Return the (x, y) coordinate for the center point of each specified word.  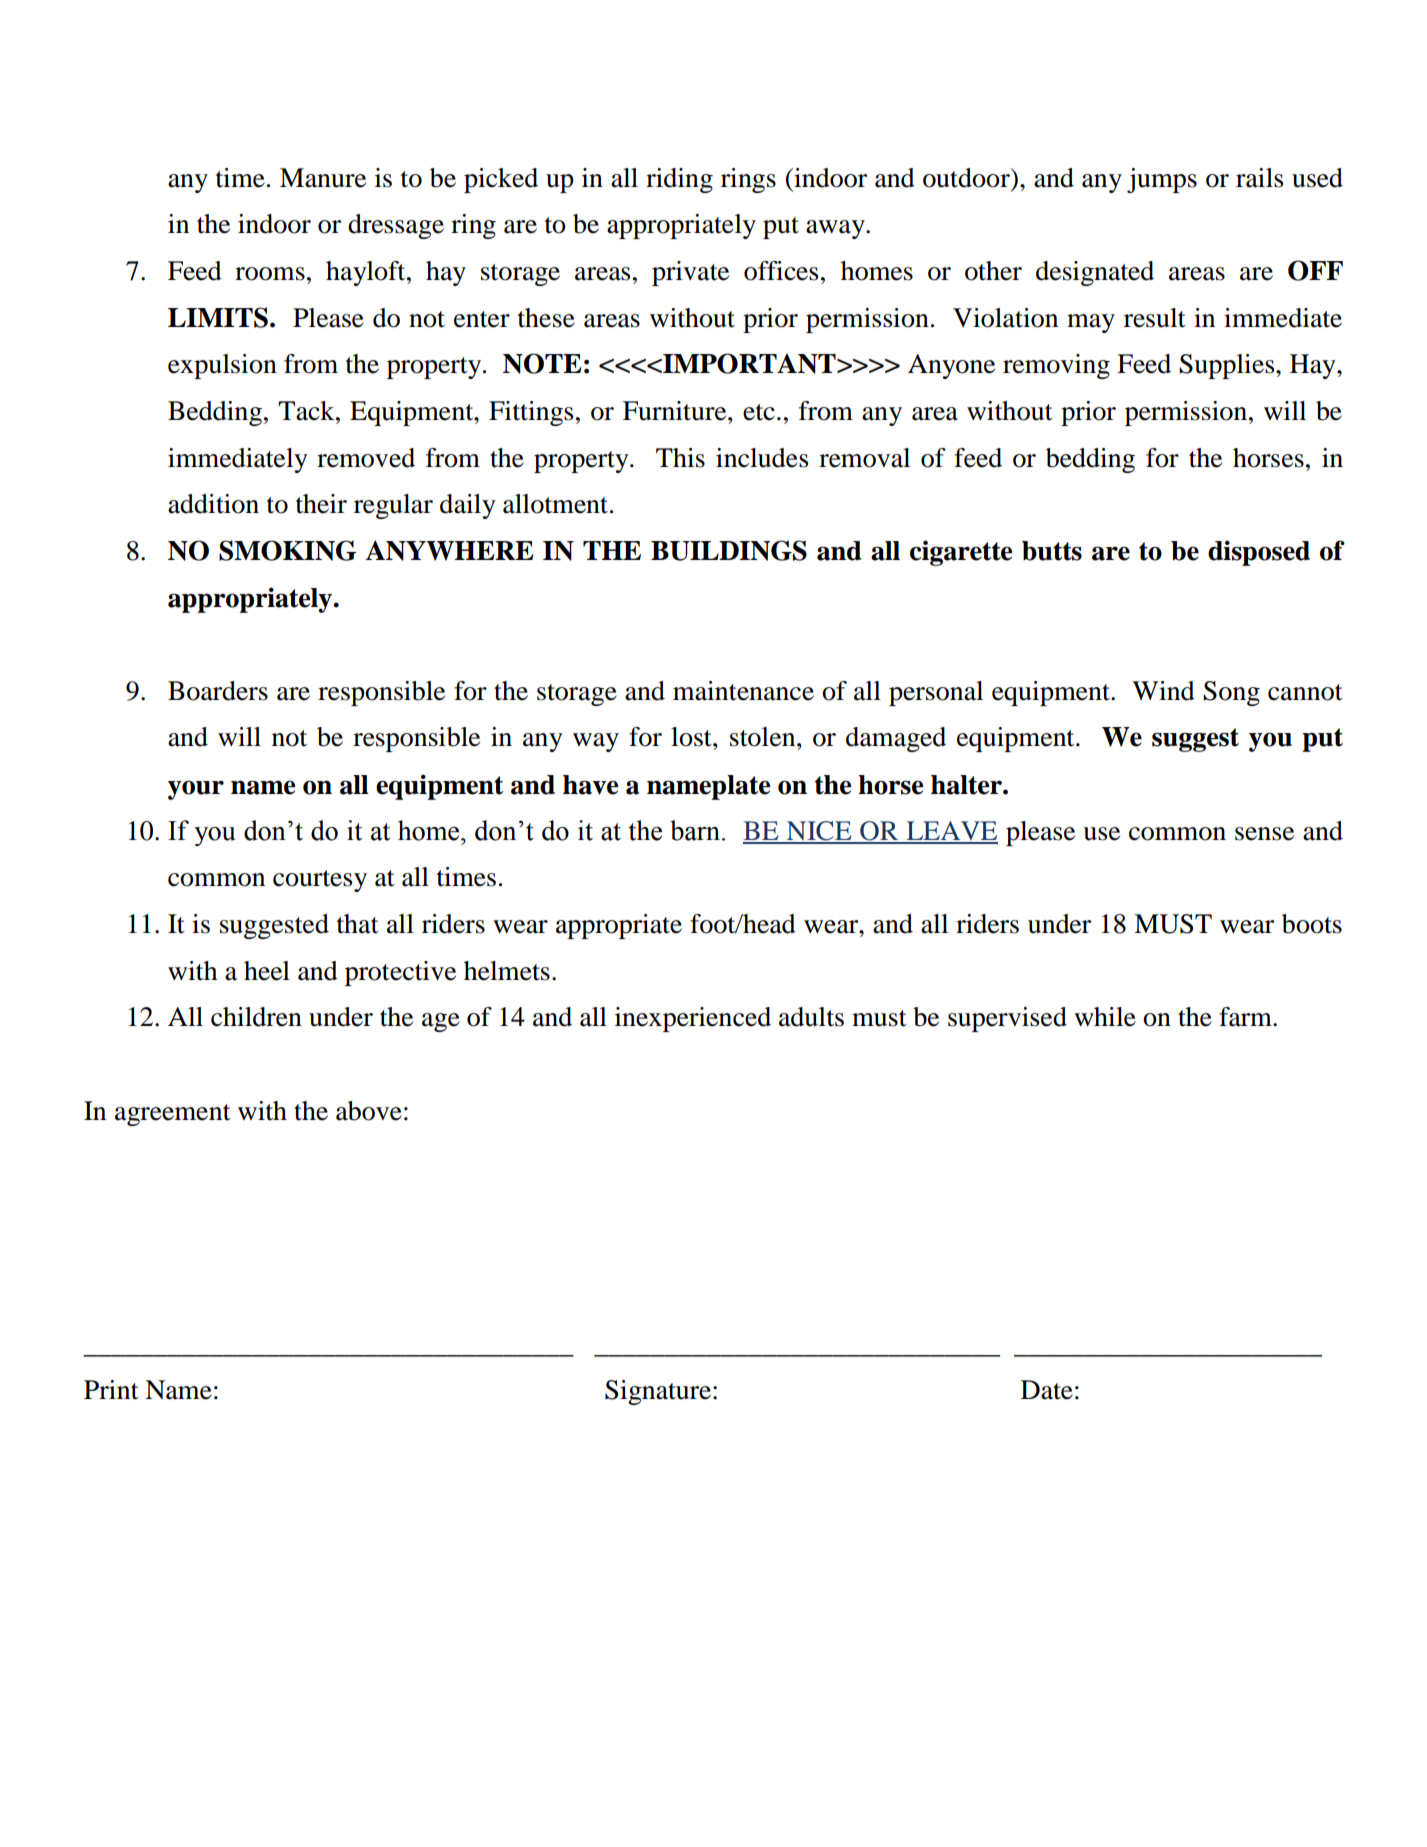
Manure (323, 178)
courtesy (320, 881)
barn (696, 830)
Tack (307, 411)
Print (111, 1390)
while (1105, 1017)
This (680, 458)
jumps (1162, 180)
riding (679, 180)
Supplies (1228, 366)
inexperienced (693, 1019)
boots (1312, 924)
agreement (173, 1115)
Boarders (218, 691)
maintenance (743, 691)
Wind (1163, 691)
